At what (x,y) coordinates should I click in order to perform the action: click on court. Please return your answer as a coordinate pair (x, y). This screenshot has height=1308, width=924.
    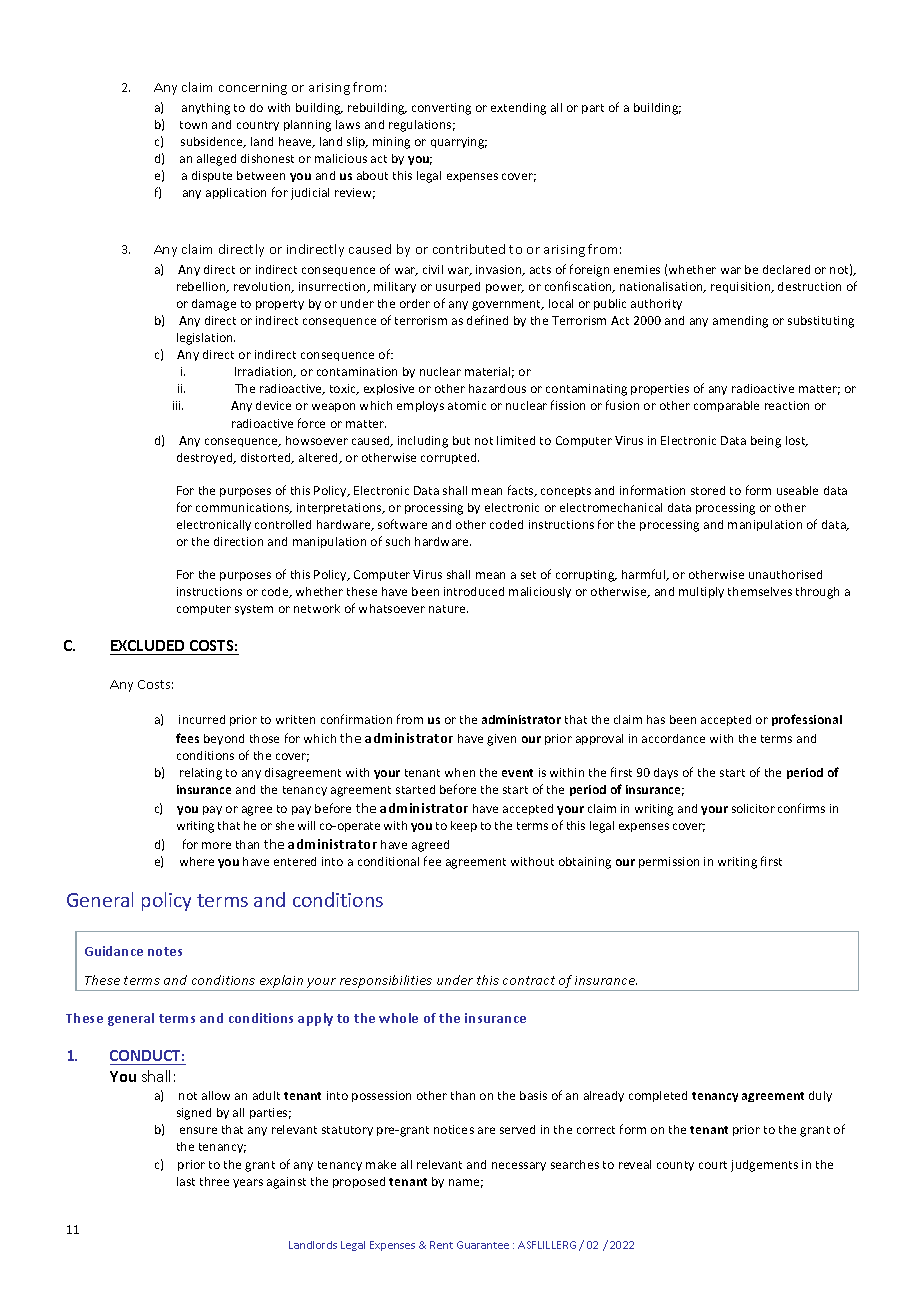
    Looking at the image, I should click on (713, 1165).
